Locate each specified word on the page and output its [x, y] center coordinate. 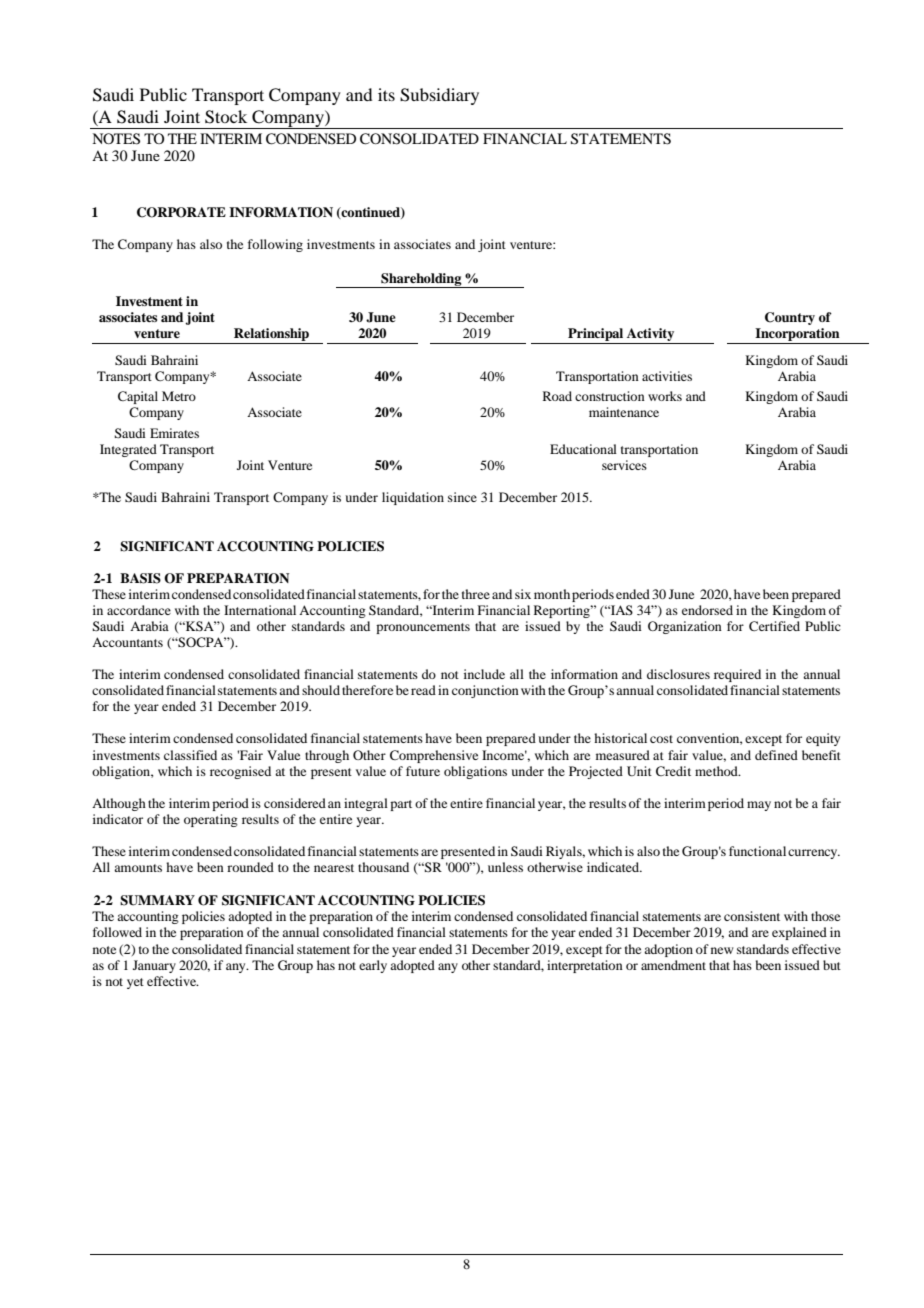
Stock [226, 117]
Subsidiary [439, 96]
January [154, 966]
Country [790, 318]
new [722, 950]
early [373, 966]
